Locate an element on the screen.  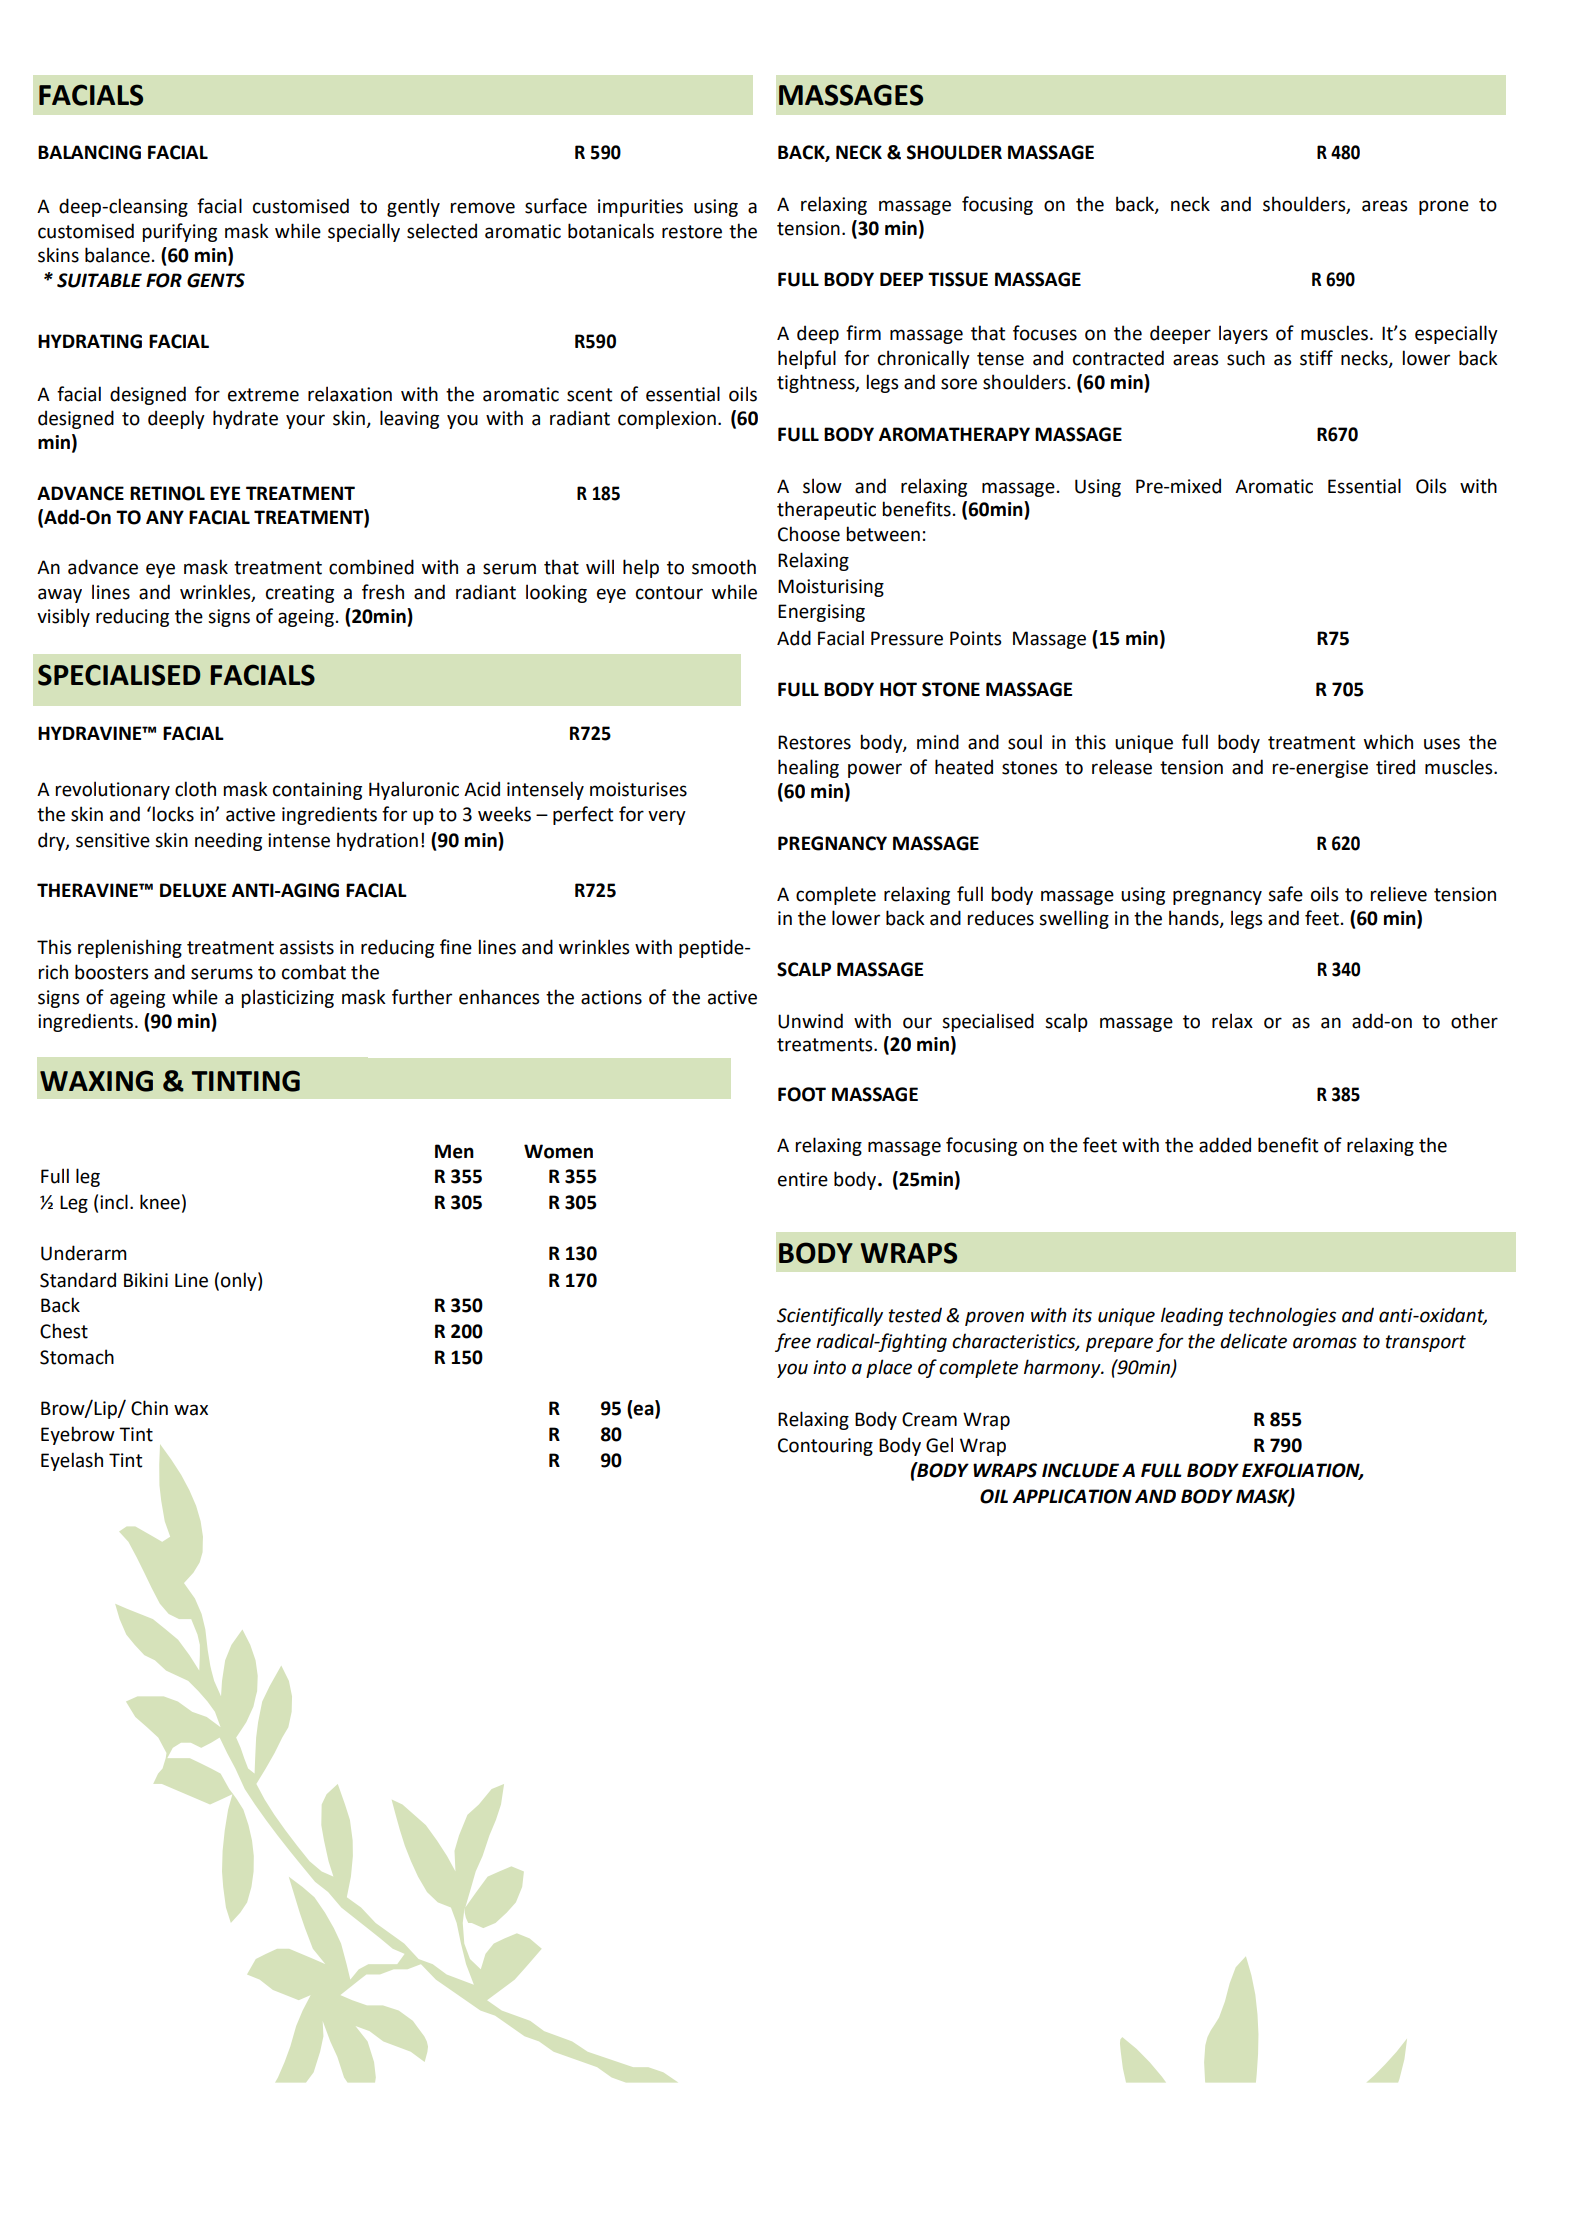
very is located at coordinates (667, 817).
